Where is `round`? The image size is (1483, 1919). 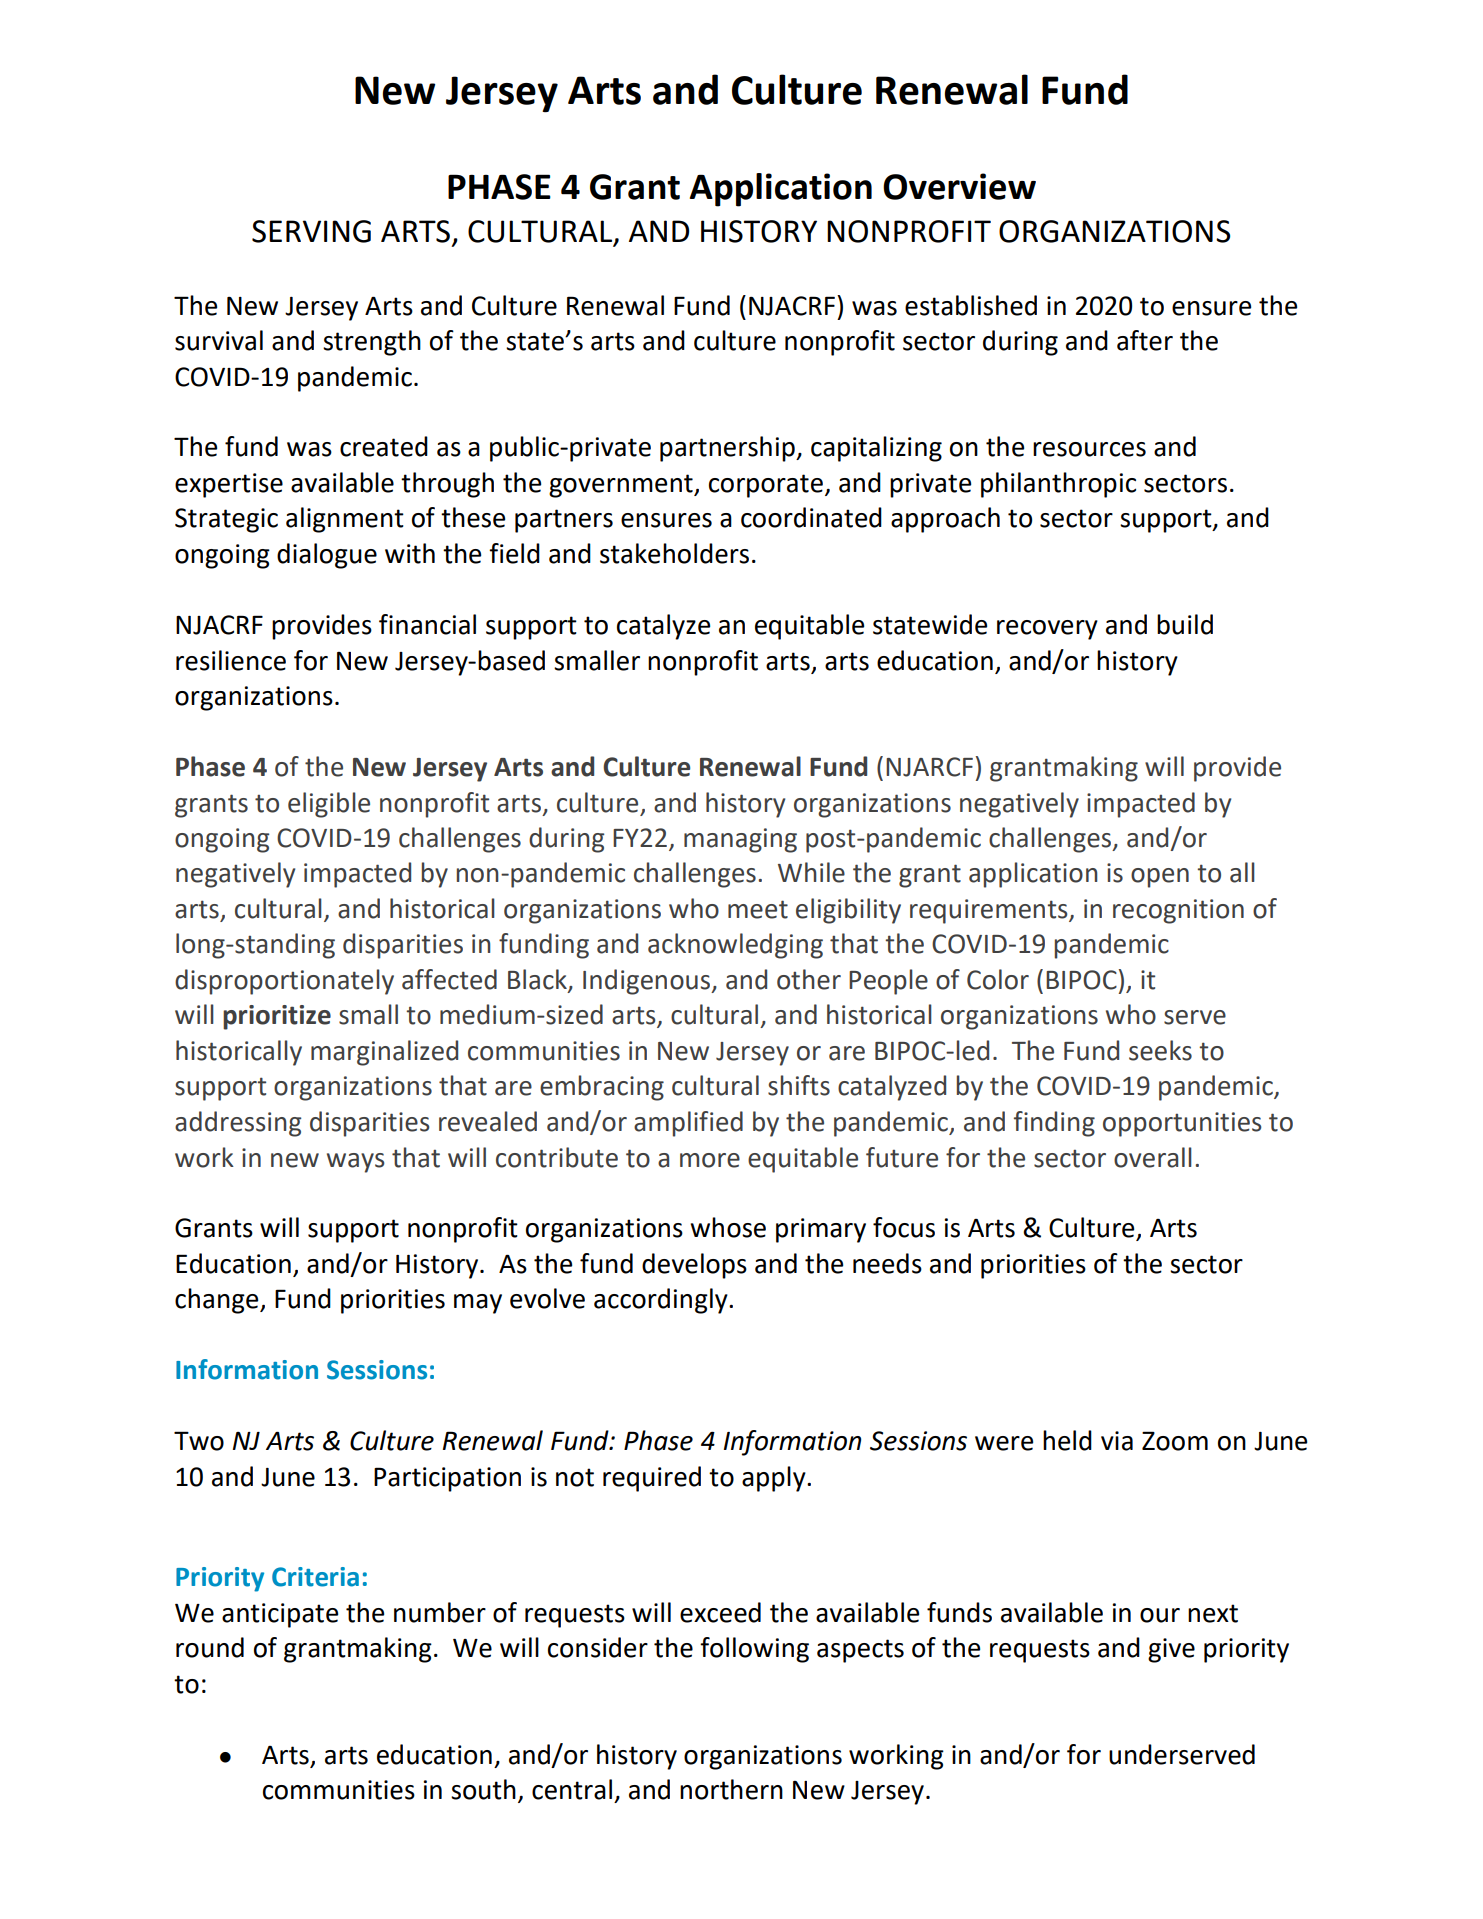
round is located at coordinates (210, 1647).
